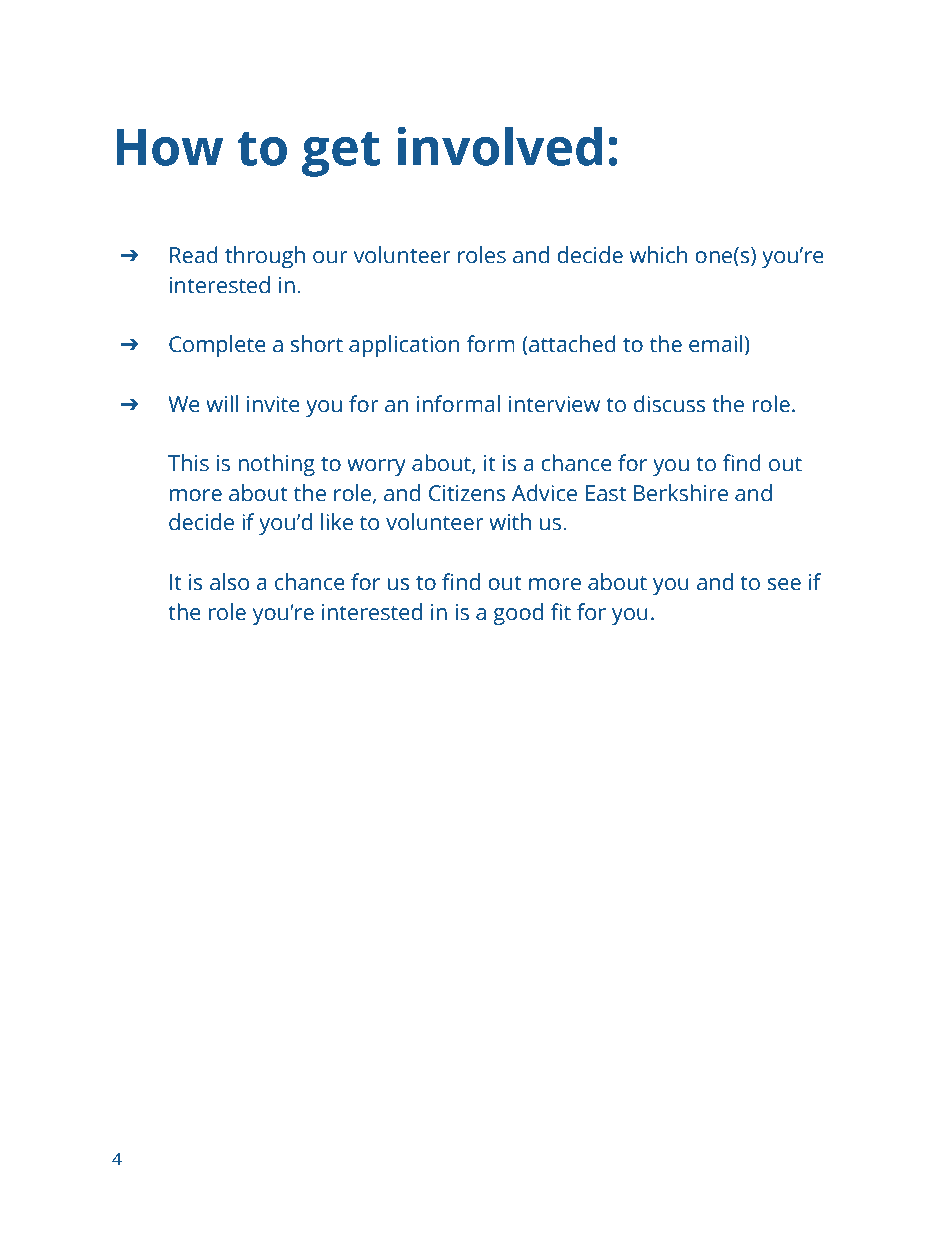 This page has height=1233, width=952. I want to click on email, so click(715, 344).
